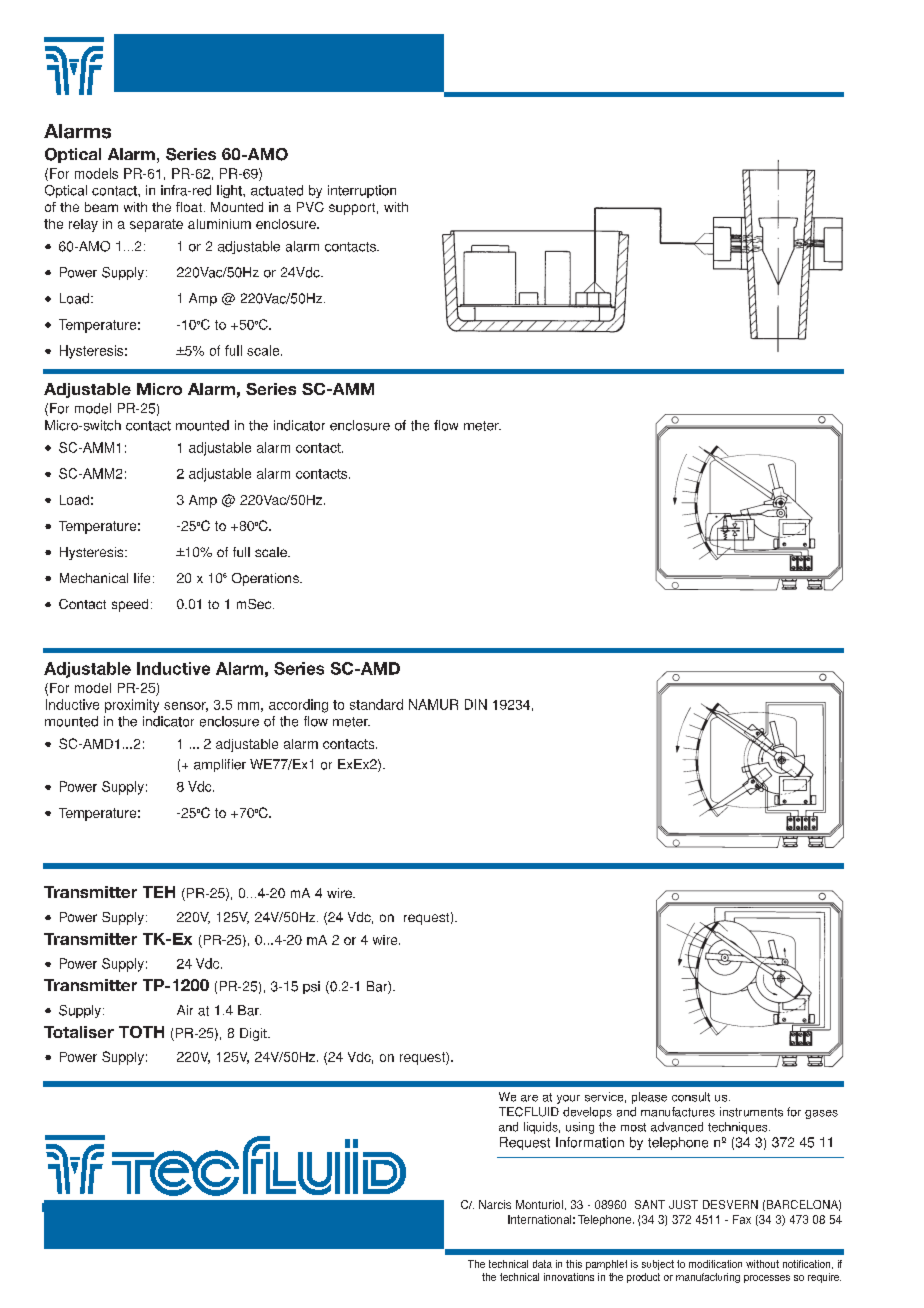  Describe the element at coordinates (142, 578) in the page. I see `life` at that location.
